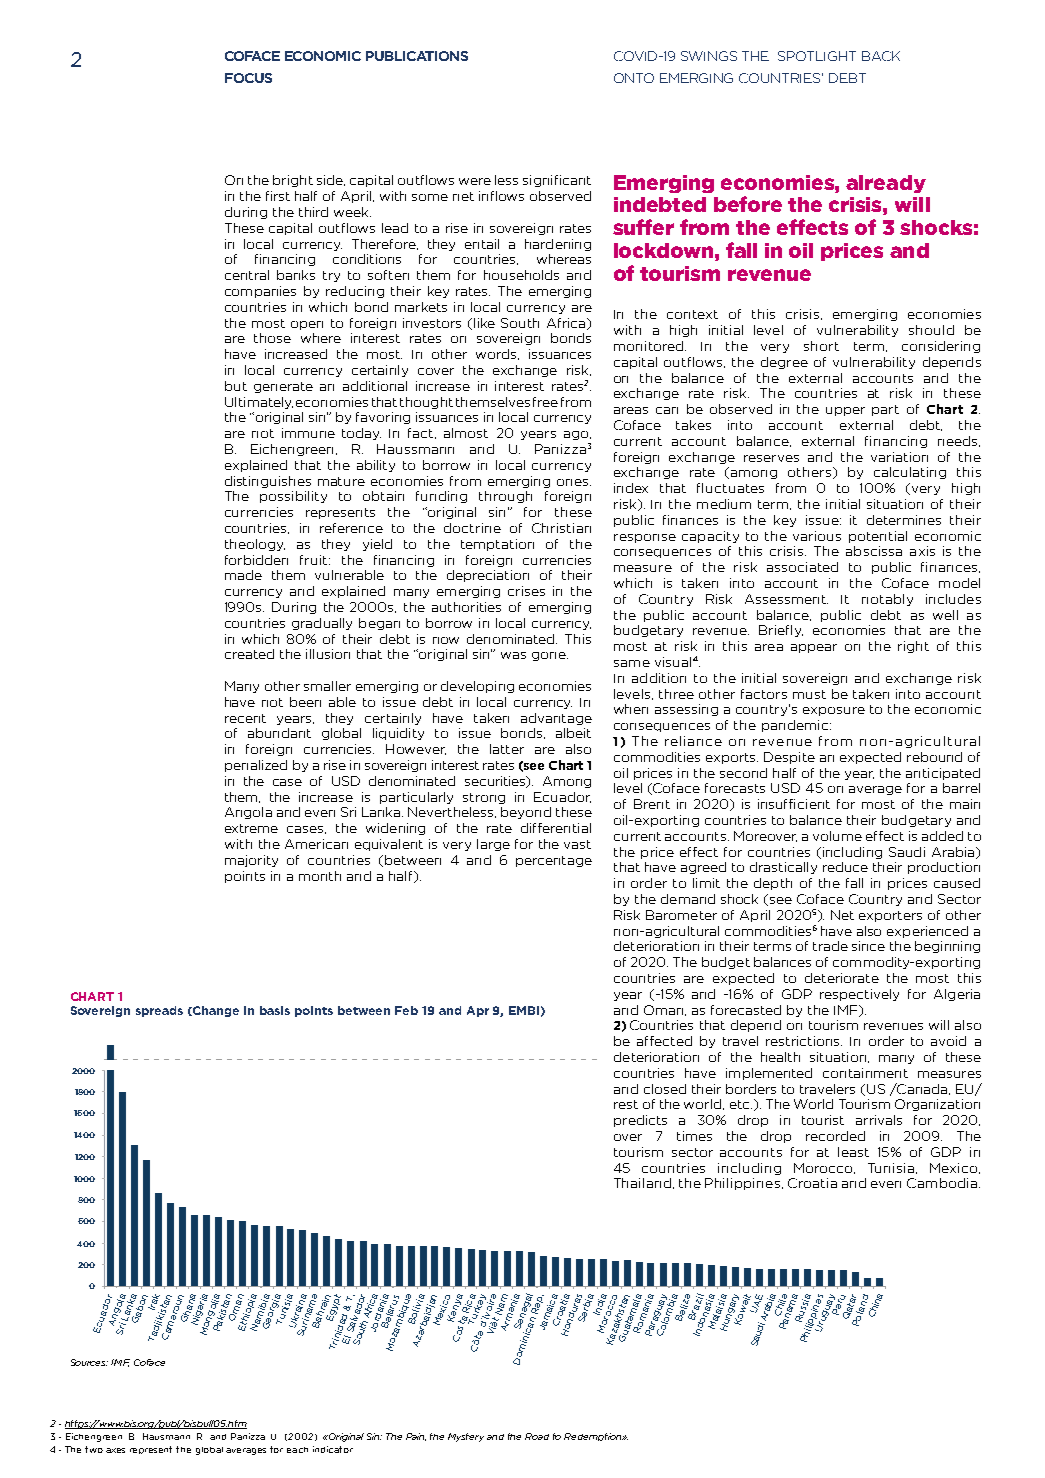 This screenshot has height=1478, width=1045. What do you see at coordinates (834, 711) in the screenshot?
I see `exposure` at bounding box center [834, 711].
